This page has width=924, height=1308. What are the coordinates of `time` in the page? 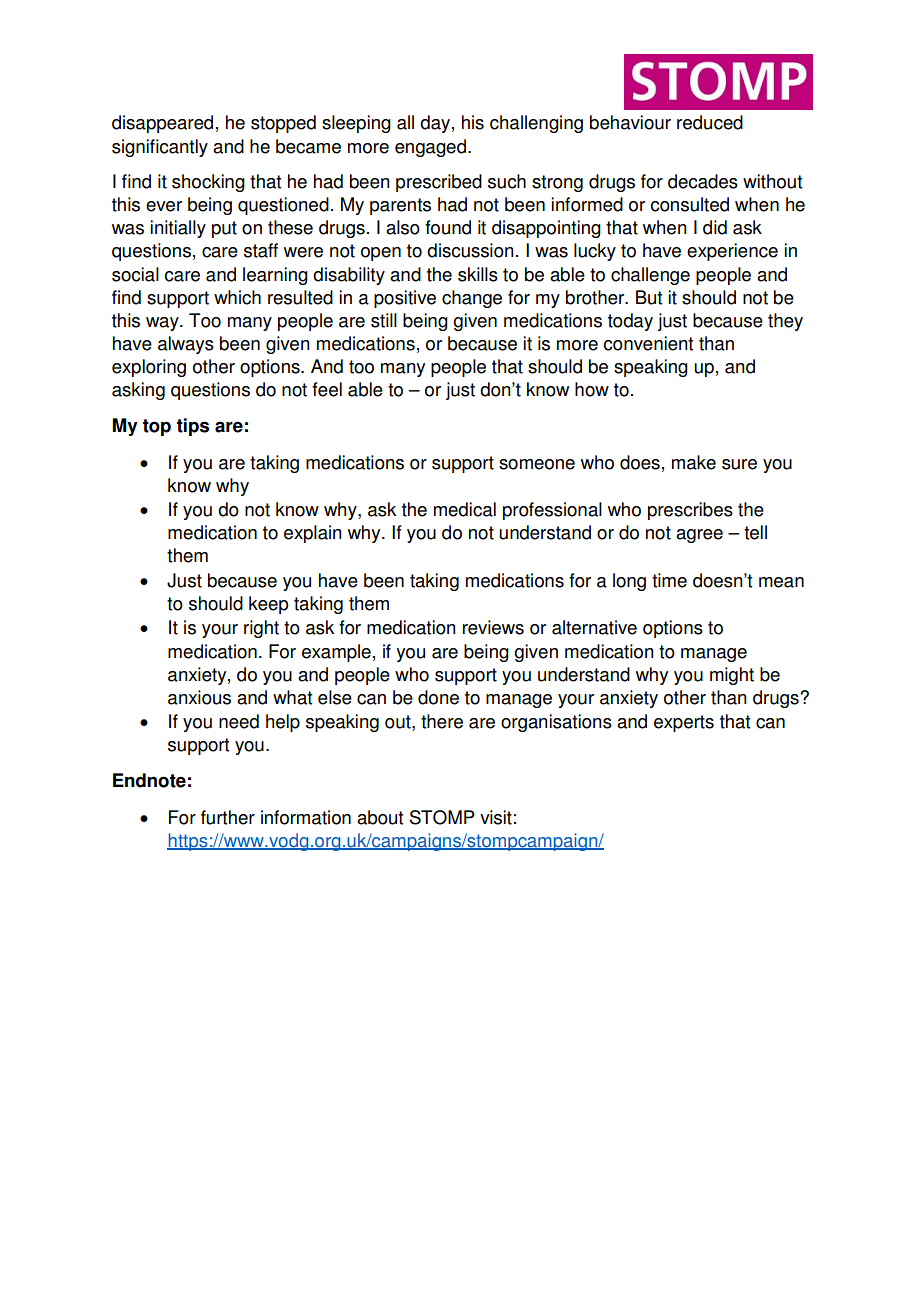 It's located at (669, 580).
